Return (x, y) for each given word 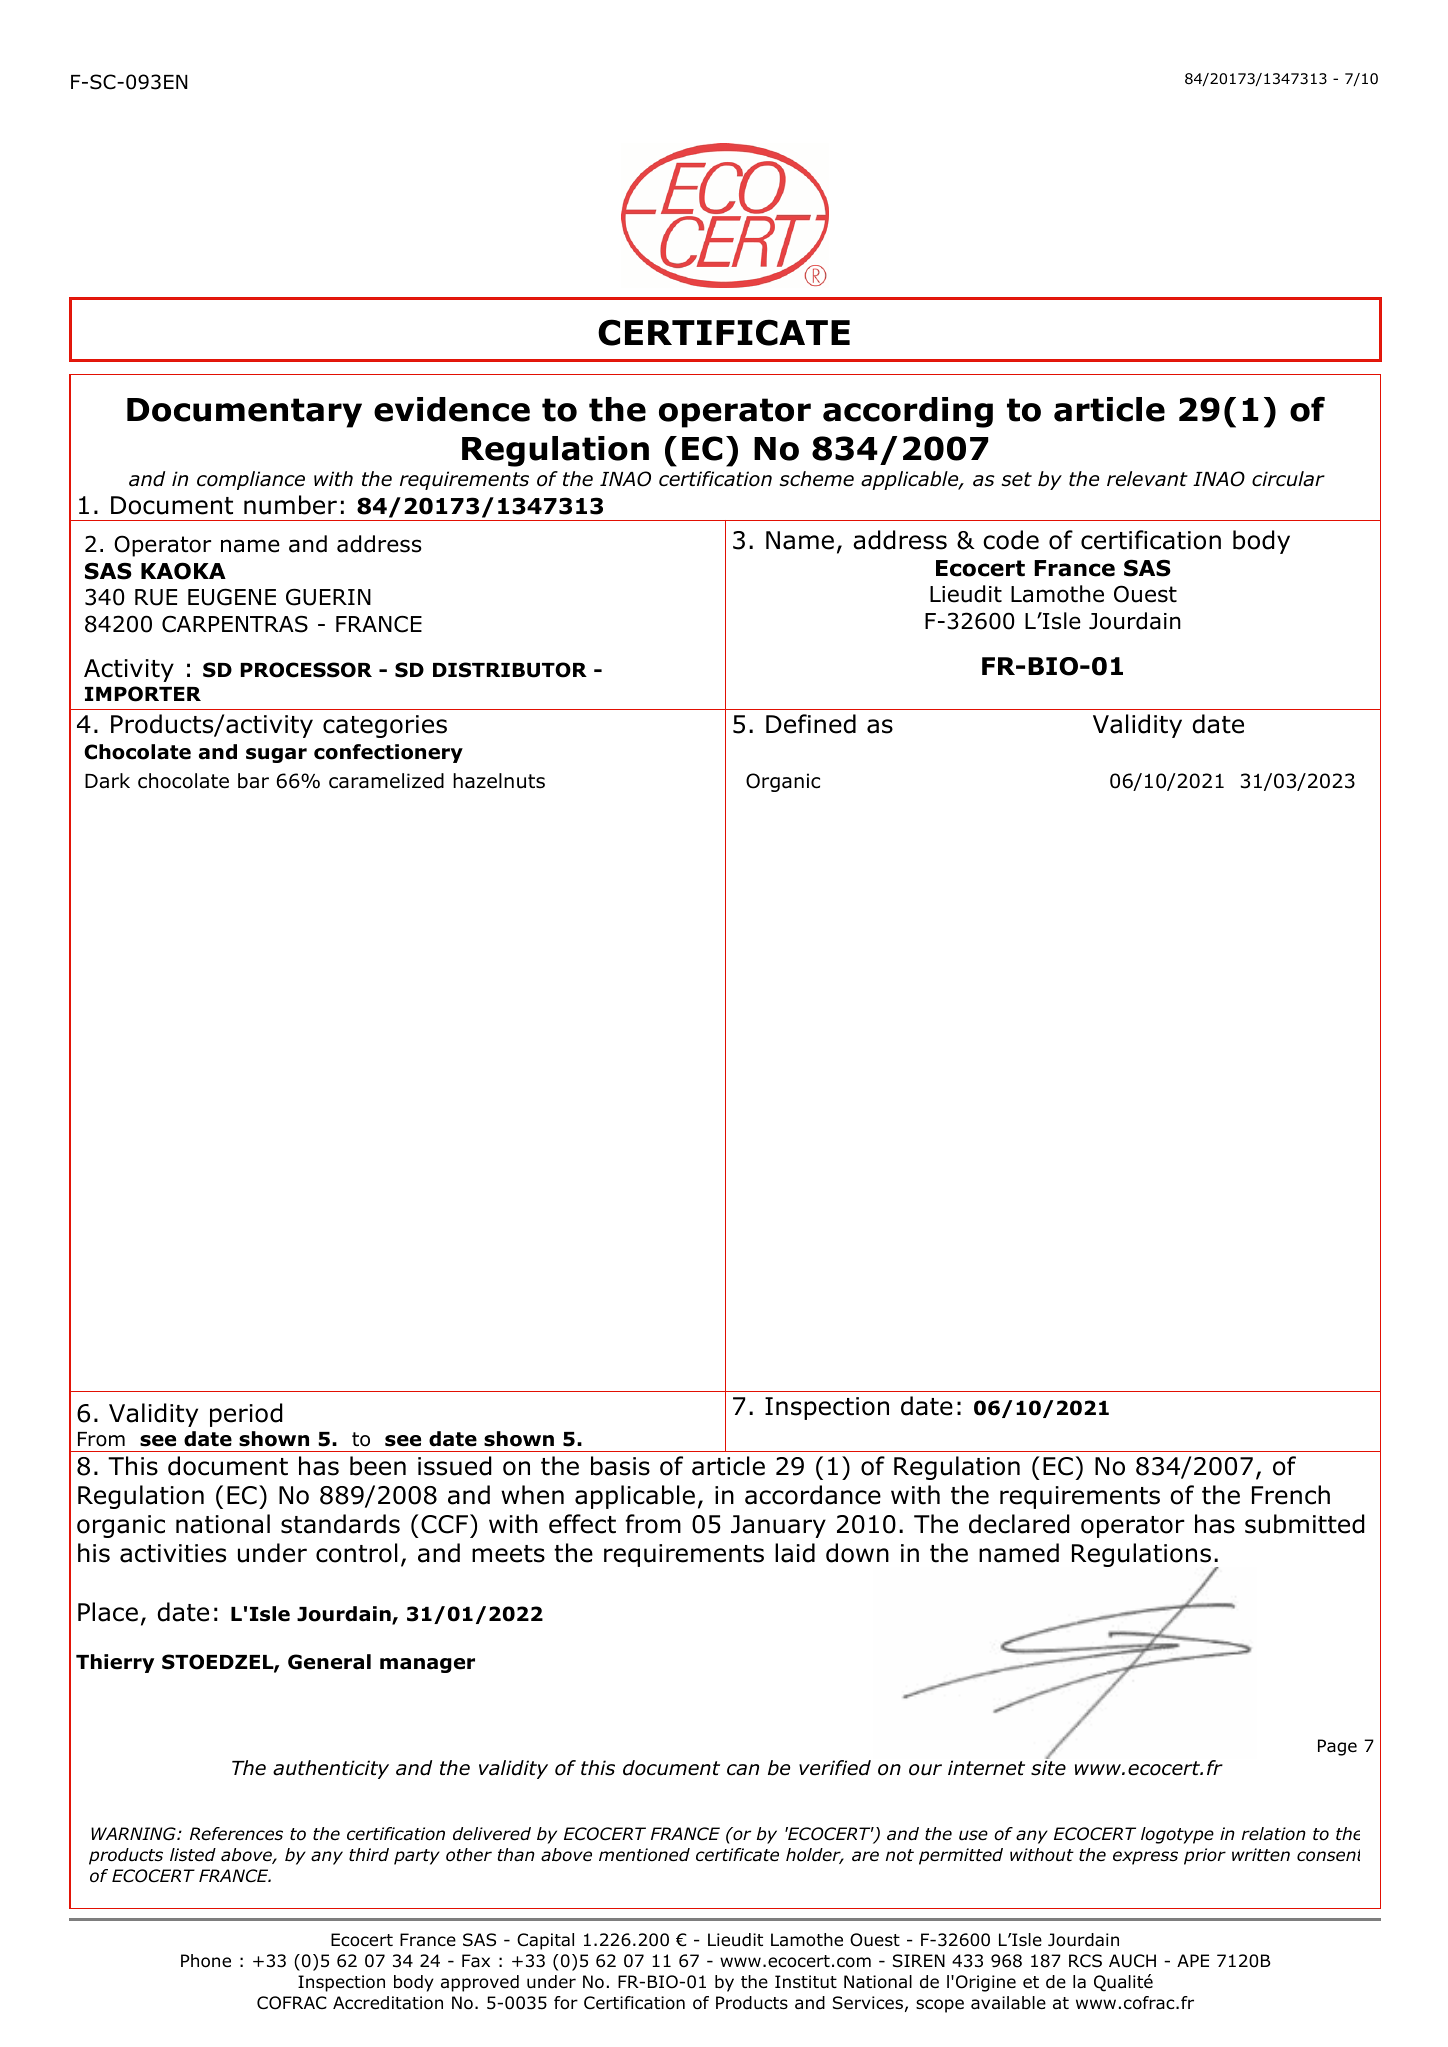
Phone (206, 1961)
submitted (1305, 1524)
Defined (811, 724)
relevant (1147, 479)
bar (253, 781)
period (246, 1415)
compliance (251, 480)
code (1011, 540)
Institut (806, 1982)
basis (620, 1466)
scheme (817, 479)
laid (795, 1553)
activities (173, 1553)
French (1291, 1495)
